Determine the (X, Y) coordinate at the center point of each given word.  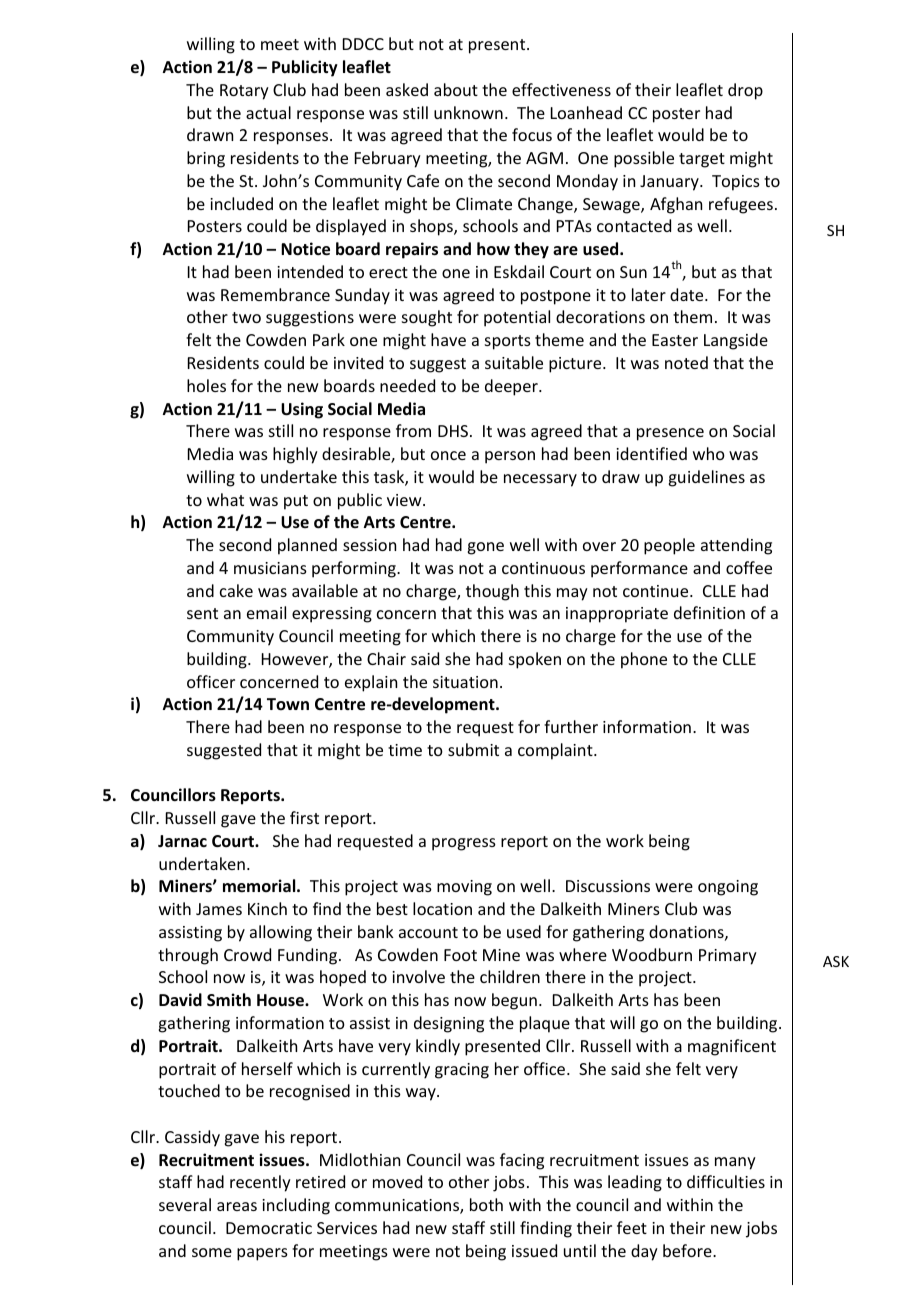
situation (465, 682)
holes (206, 385)
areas (237, 1206)
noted (686, 362)
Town (288, 704)
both (486, 1204)
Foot (460, 955)
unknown (468, 112)
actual (268, 112)
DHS (453, 431)
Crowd (247, 954)
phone (644, 660)
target (702, 160)
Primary (728, 957)
